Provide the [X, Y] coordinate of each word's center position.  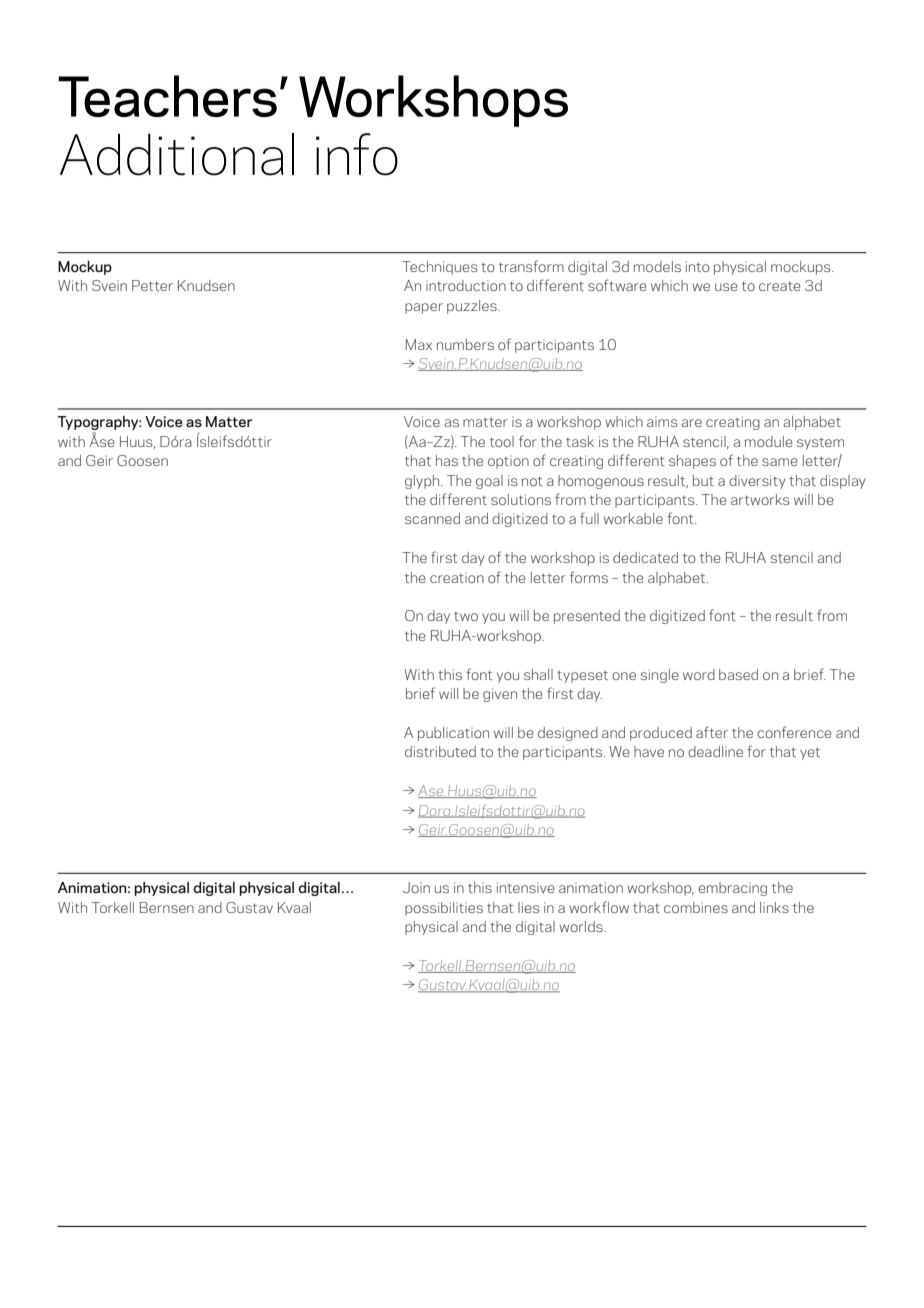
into [698, 266]
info [357, 154]
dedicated [645, 557]
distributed [440, 751]
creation [457, 578]
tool [502, 441]
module [769, 441]
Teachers [167, 96]
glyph [423, 482]
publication [453, 734]
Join [416, 887]
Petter [152, 285]
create [780, 286]
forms [589, 577]
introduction [466, 285]
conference [794, 732]
